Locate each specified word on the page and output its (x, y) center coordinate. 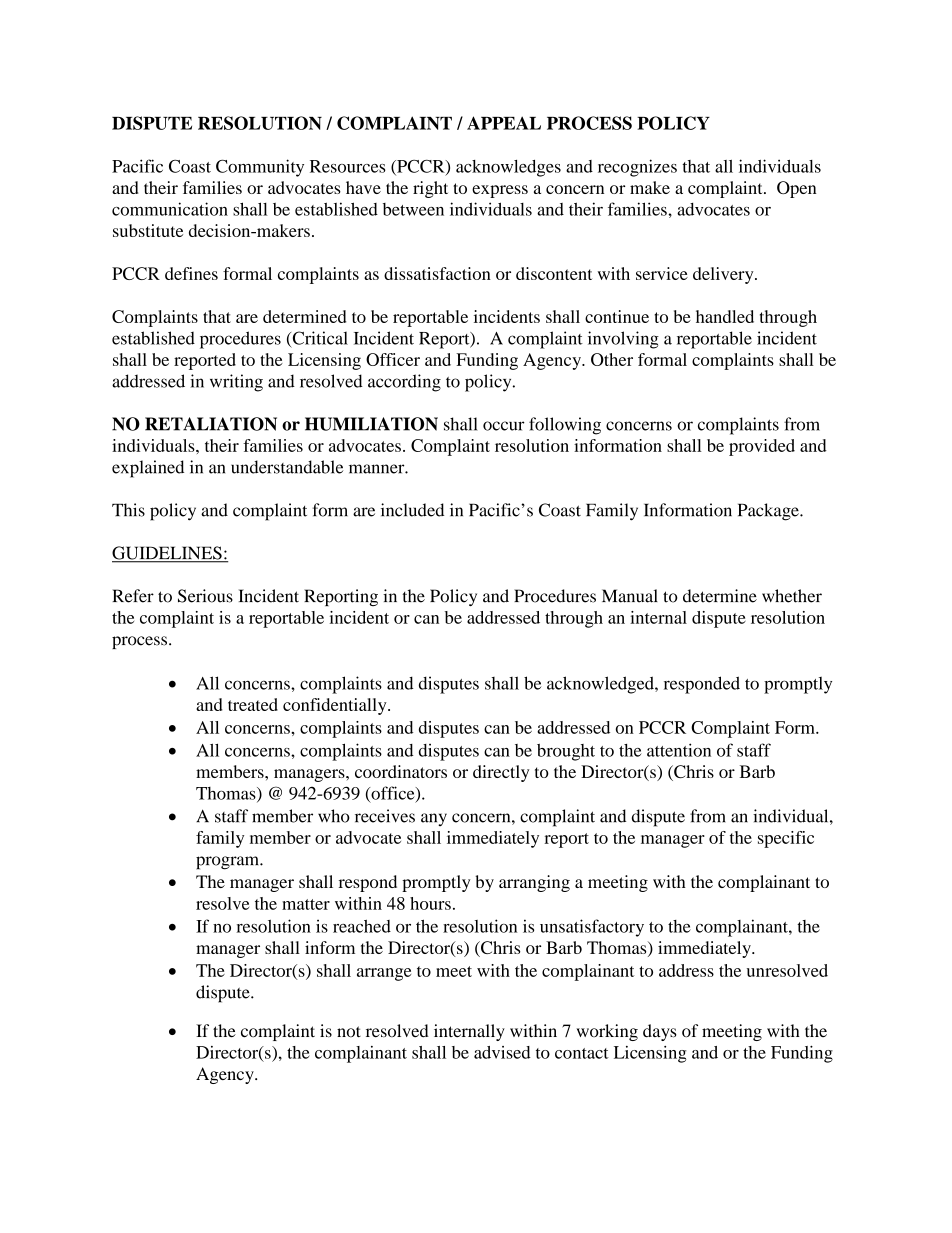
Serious (205, 596)
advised (502, 1052)
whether (792, 596)
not (349, 1031)
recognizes (637, 168)
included (412, 510)
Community (260, 168)
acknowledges (508, 168)
